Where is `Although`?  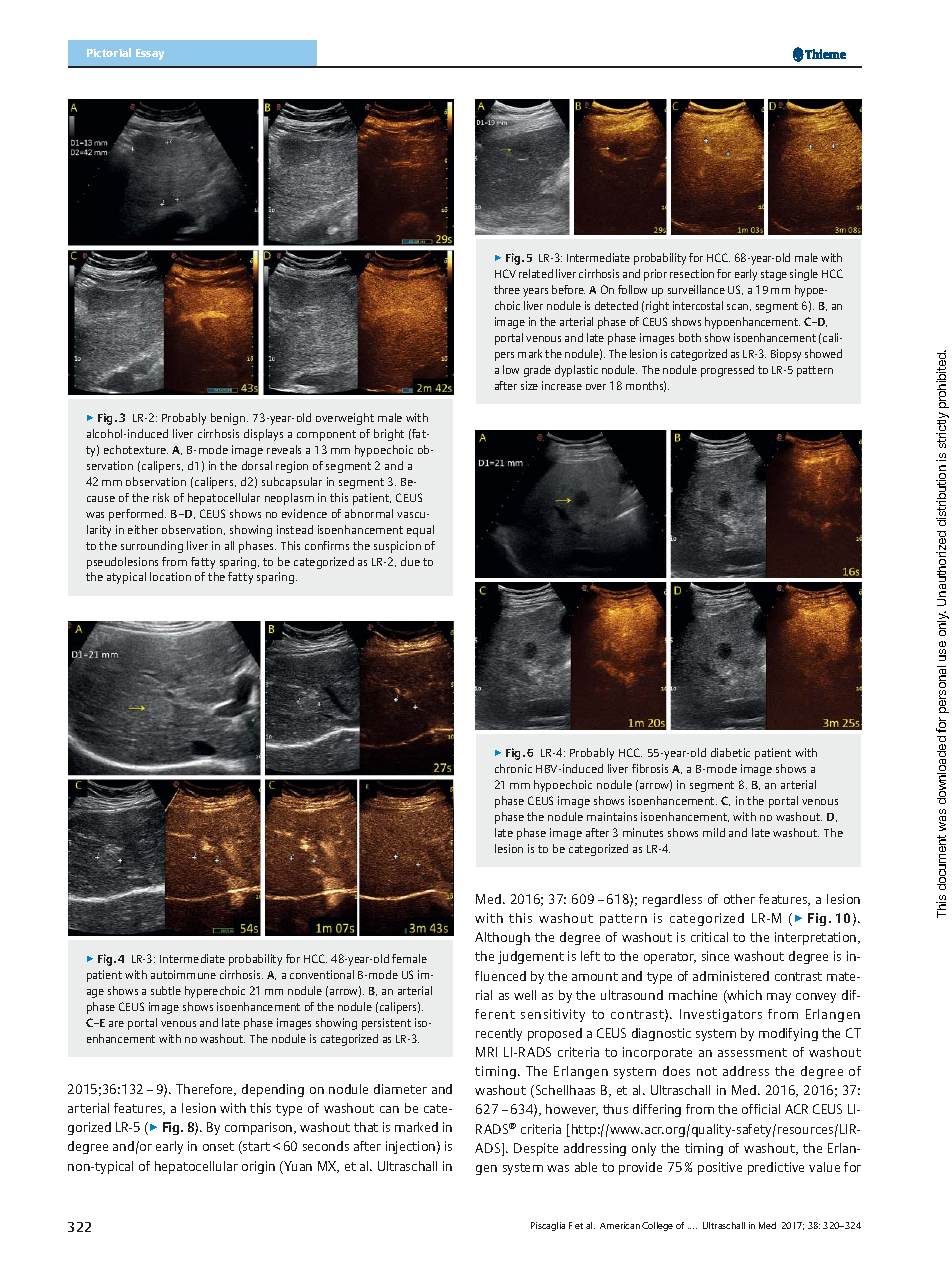
Although is located at coordinates (502, 938).
